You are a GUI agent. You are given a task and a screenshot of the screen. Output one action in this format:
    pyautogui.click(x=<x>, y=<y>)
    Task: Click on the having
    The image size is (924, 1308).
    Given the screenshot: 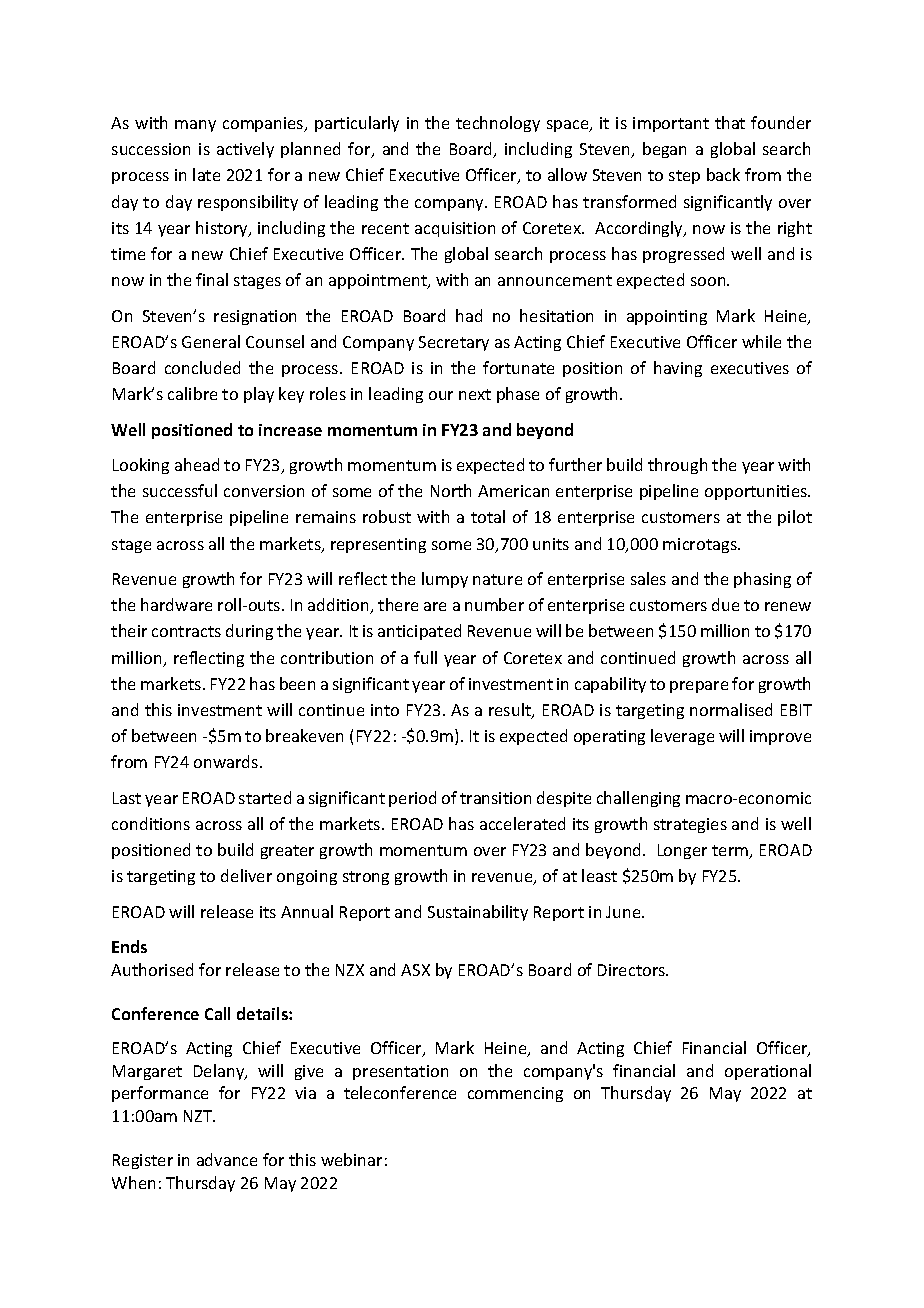 What is the action you would take?
    pyautogui.click(x=678, y=369)
